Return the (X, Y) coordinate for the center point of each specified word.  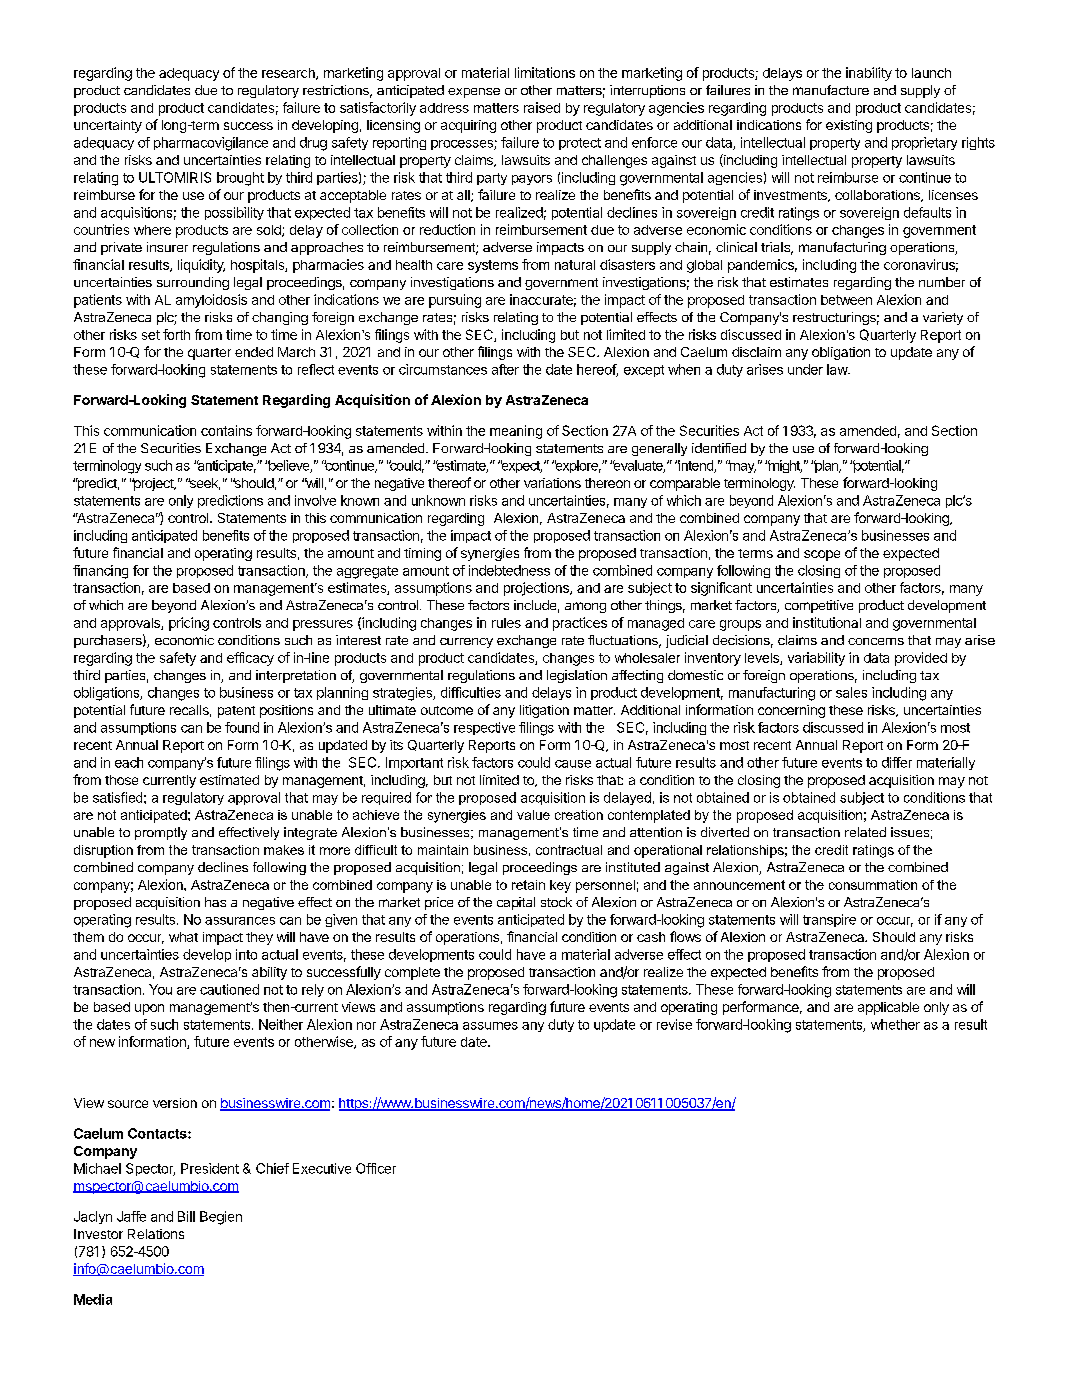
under (805, 369)
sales (851, 692)
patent (236, 712)
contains (226, 430)
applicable (888, 1008)
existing (849, 126)
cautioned (229, 989)
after (505, 369)
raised (542, 107)
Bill (186, 1216)
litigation (544, 711)
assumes (490, 1026)
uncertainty (108, 126)
